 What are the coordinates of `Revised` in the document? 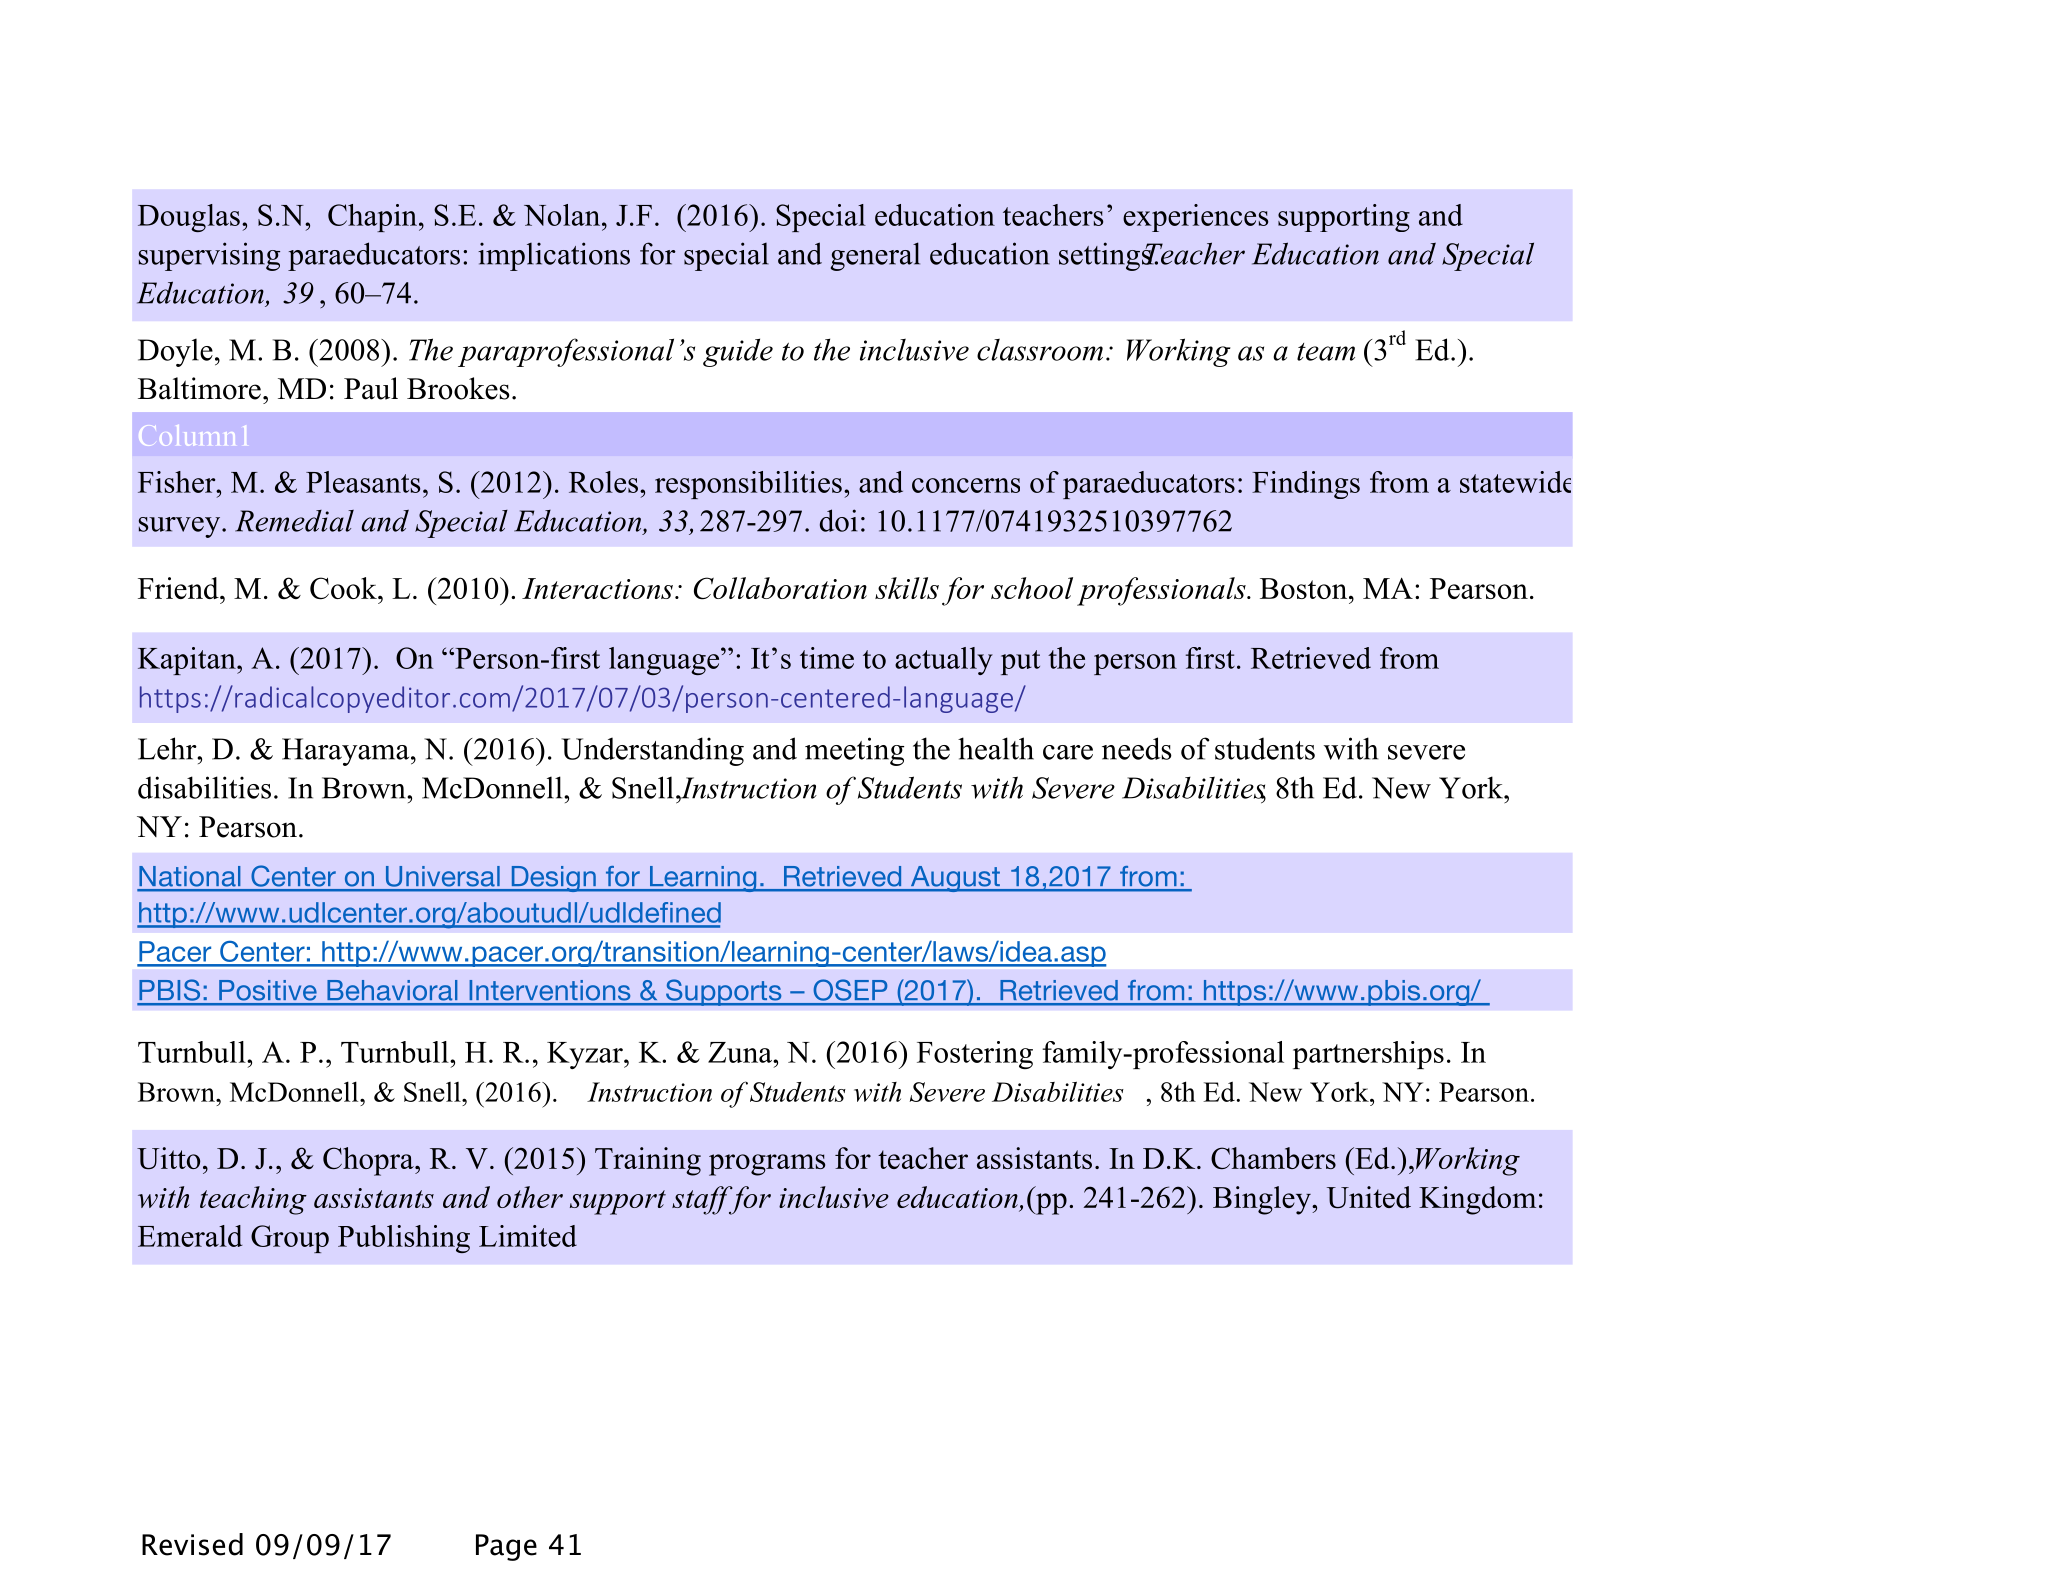 It's located at (192, 1544).
